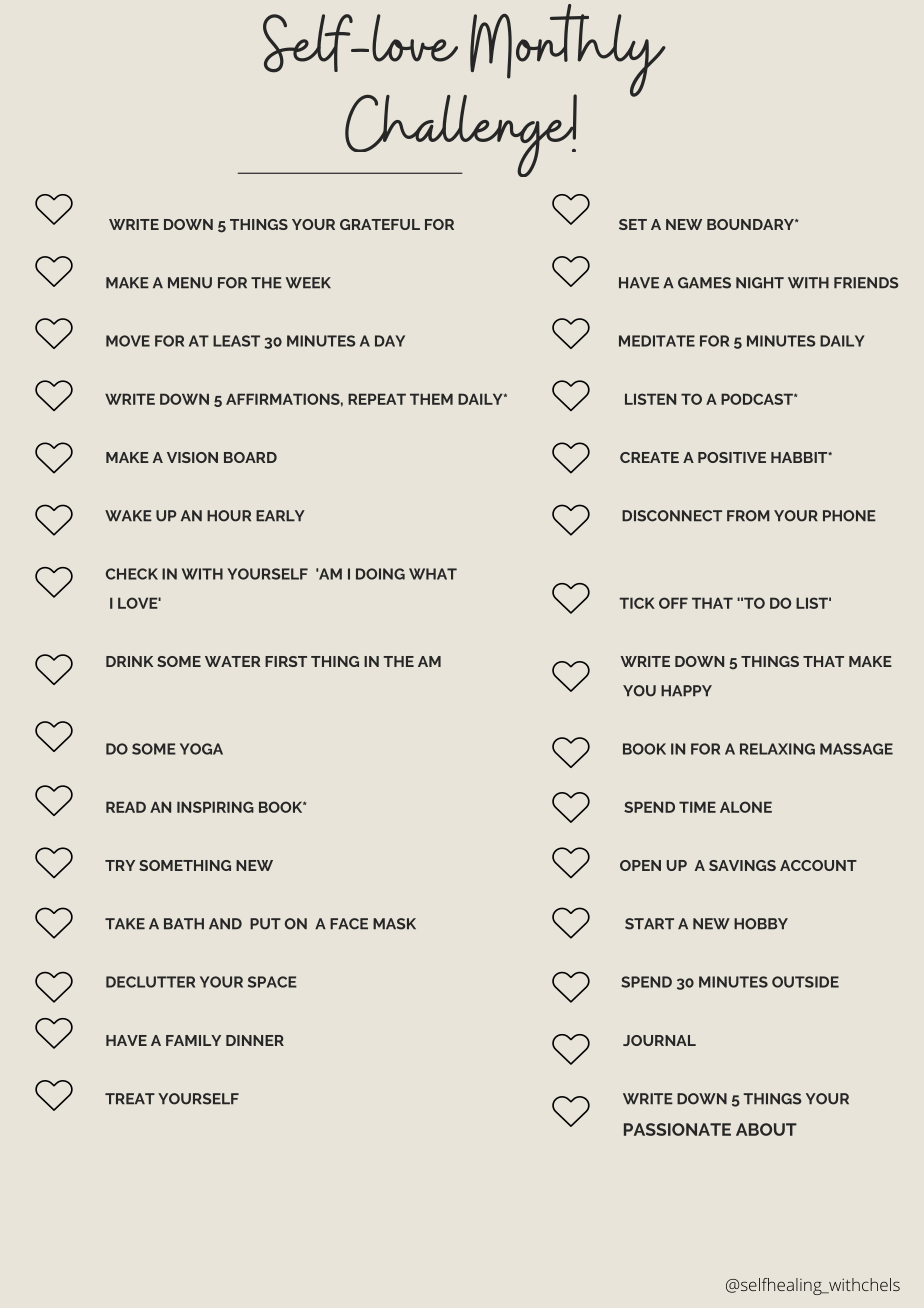  What do you see at coordinates (433, 574) in the page?
I see `WHAT` at bounding box center [433, 574].
